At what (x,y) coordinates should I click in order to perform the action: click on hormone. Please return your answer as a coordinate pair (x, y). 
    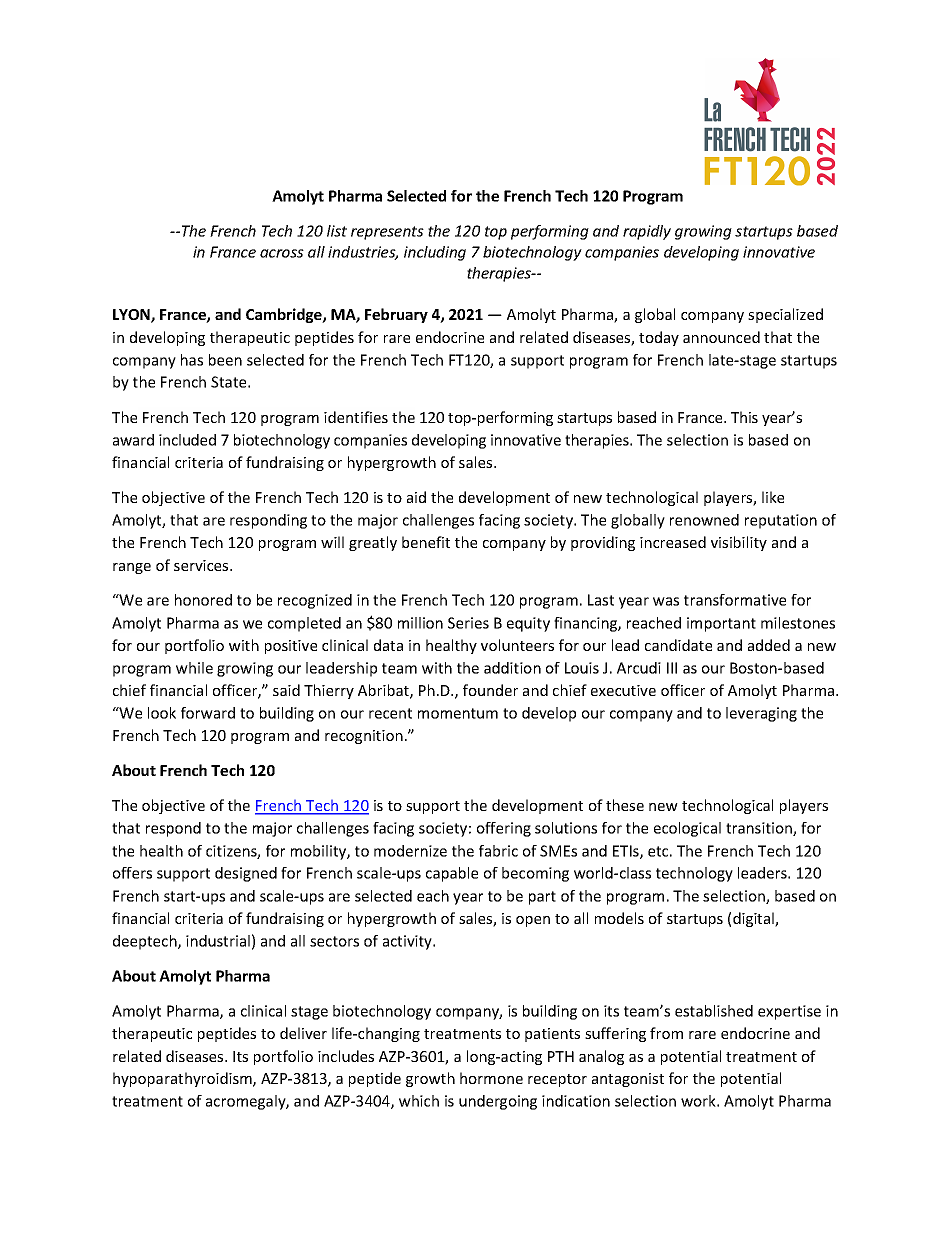
    Looking at the image, I should click on (491, 1078).
